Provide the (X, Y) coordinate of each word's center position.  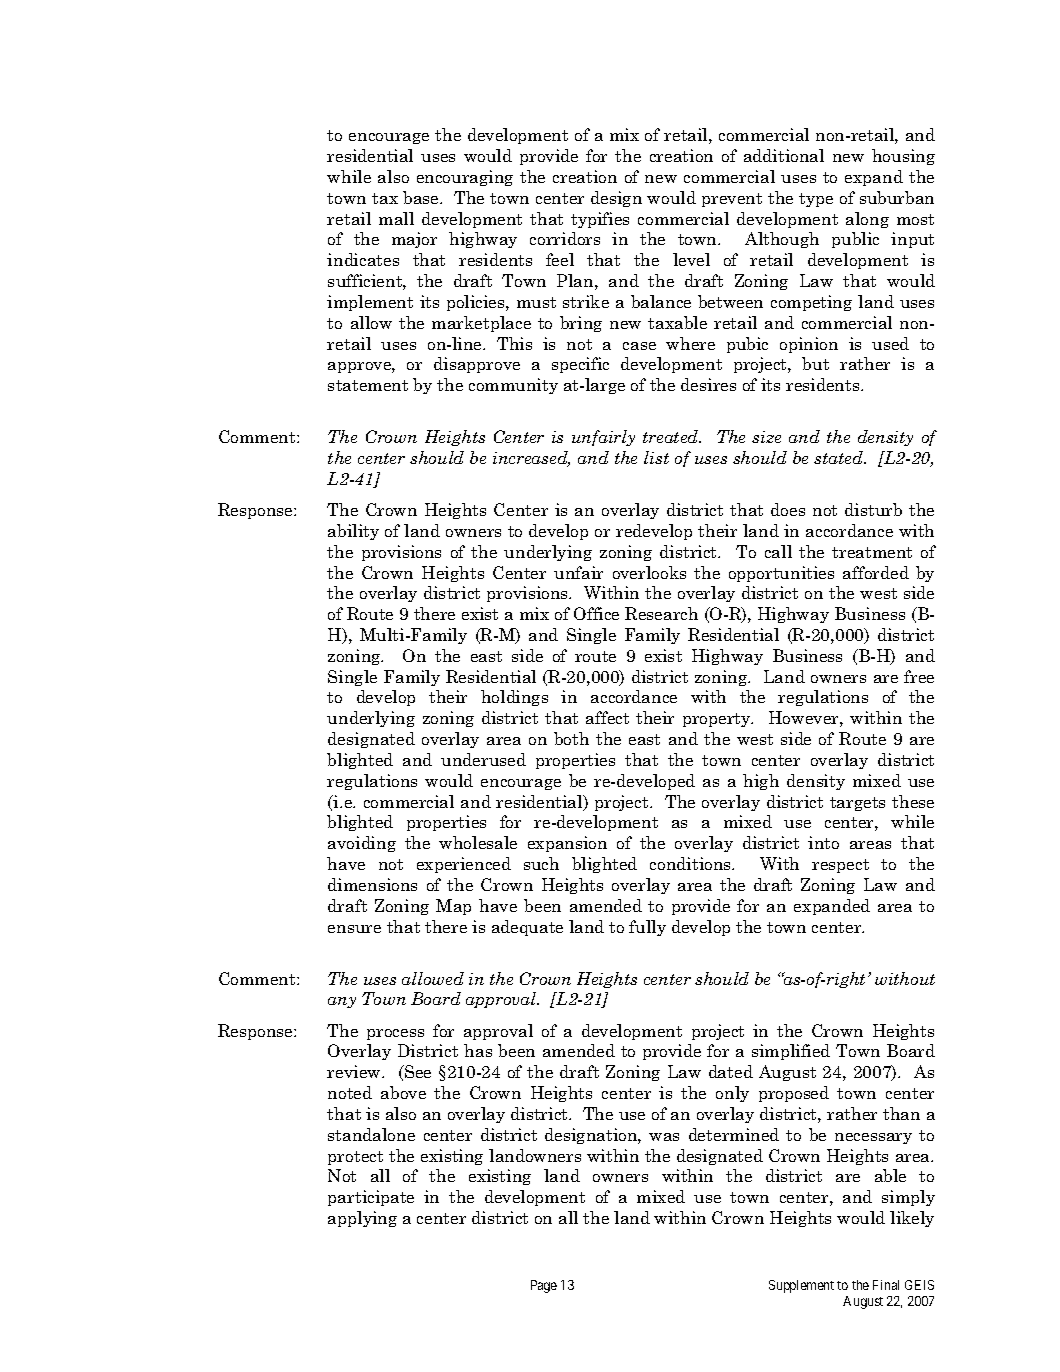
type (816, 200)
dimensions (372, 884)
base (422, 197)
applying (362, 1219)
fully (647, 928)
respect (840, 866)
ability (353, 532)
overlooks (649, 572)
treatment (872, 552)
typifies (600, 220)
